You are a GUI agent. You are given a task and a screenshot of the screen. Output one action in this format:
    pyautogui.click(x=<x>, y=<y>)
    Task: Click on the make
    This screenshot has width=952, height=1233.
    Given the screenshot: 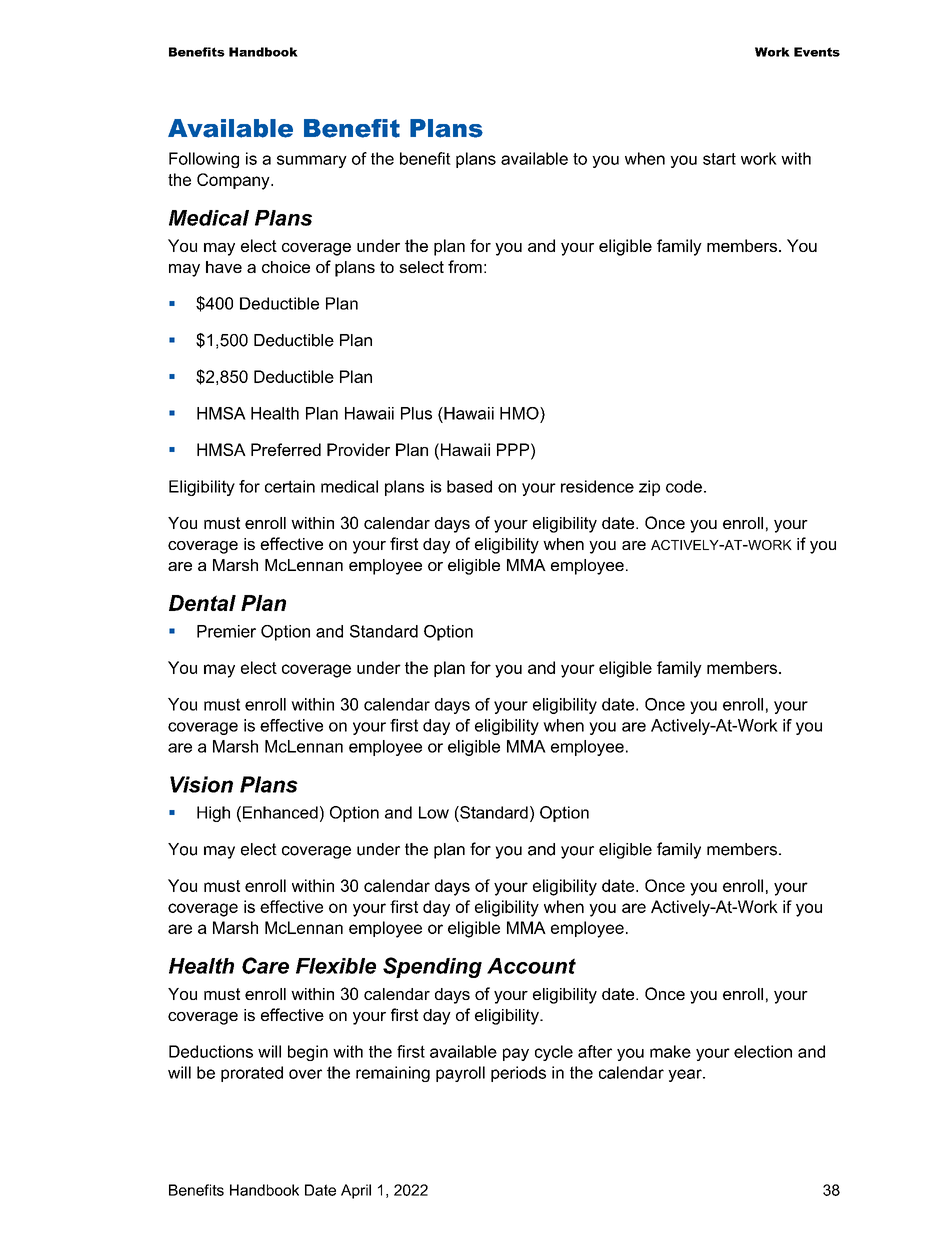 What is the action you would take?
    pyautogui.click(x=670, y=1051)
